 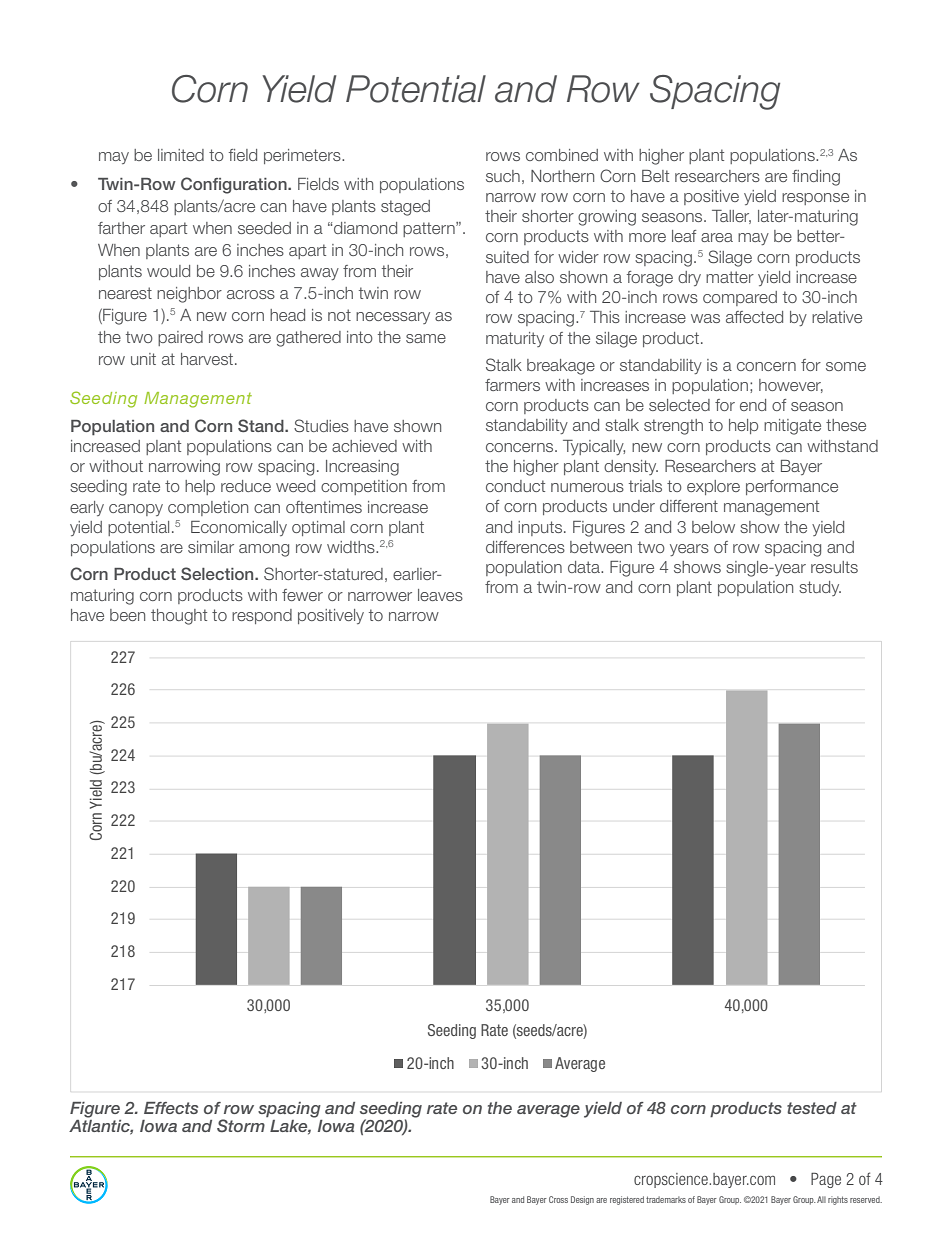 I want to click on Storm, so click(x=241, y=1126).
